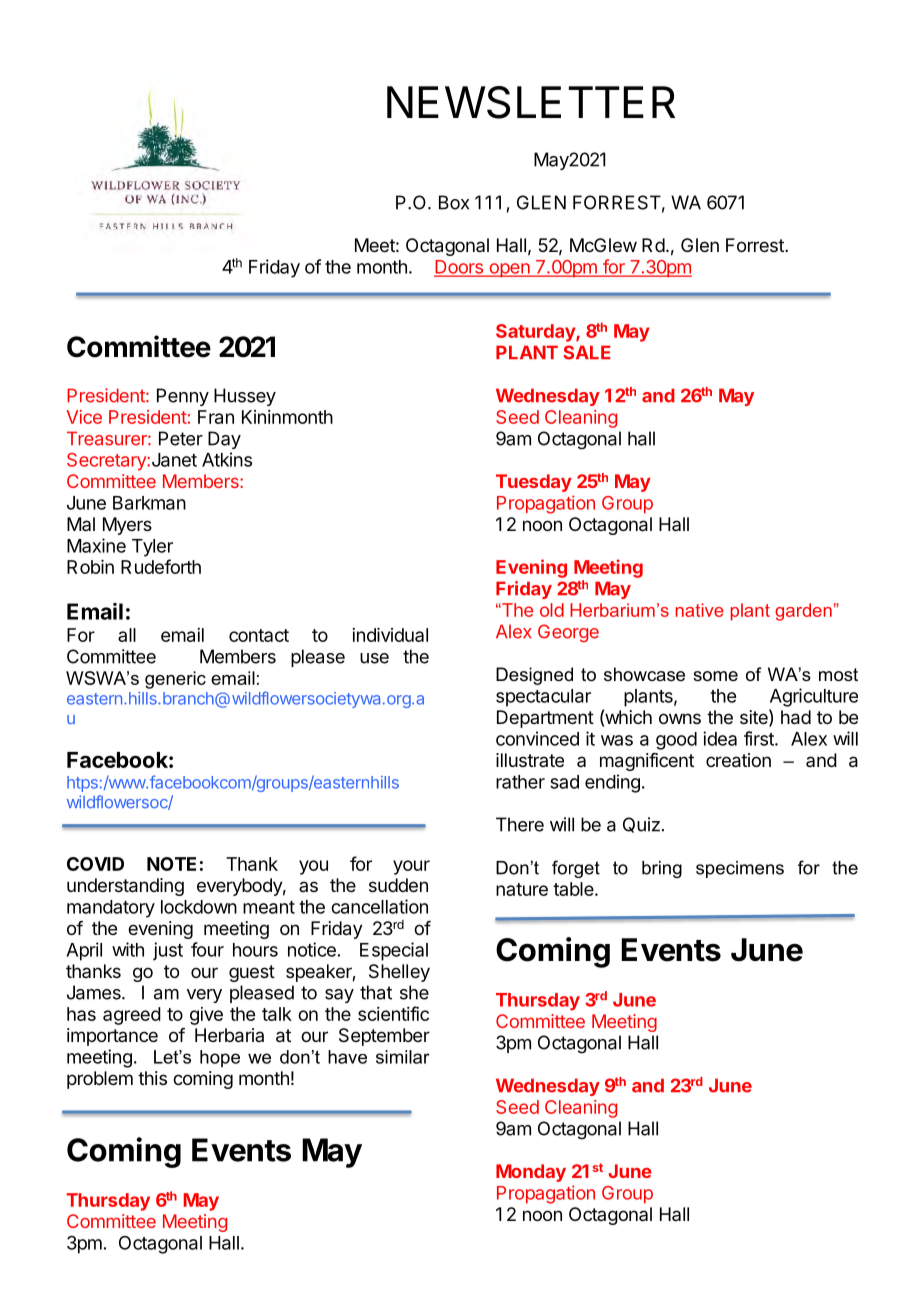  I want to click on NEWSLETTER, so click(531, 102).
